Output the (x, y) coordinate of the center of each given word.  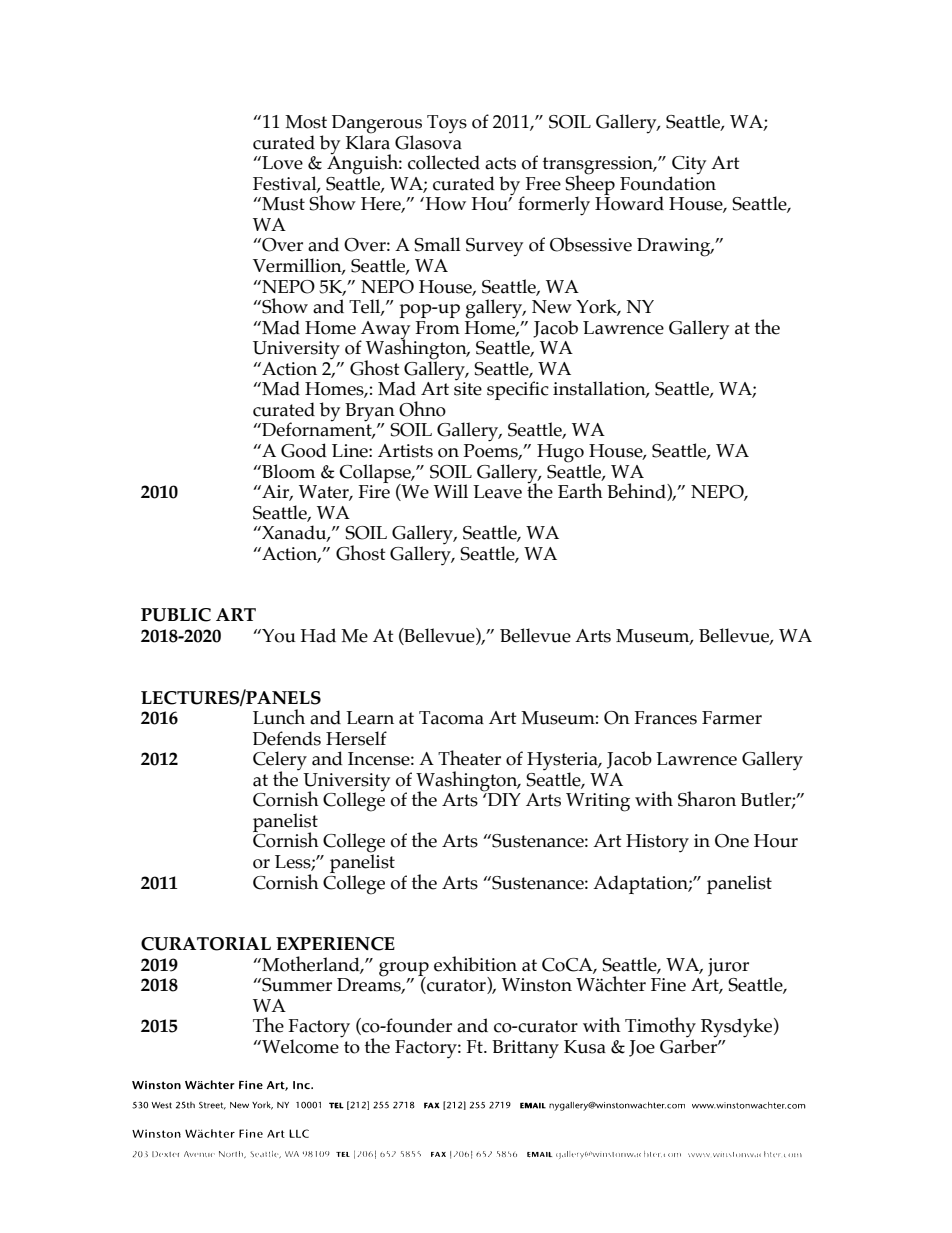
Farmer (732, 718)
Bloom (287, 471)
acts (500, 163)
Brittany (525, 1049)
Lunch (279, 717)
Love (281, 163)
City (688, 166)
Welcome (299, 1046)
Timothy (660, 1028)
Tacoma (451, 718)
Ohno (422, 409)
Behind (637, 492)
